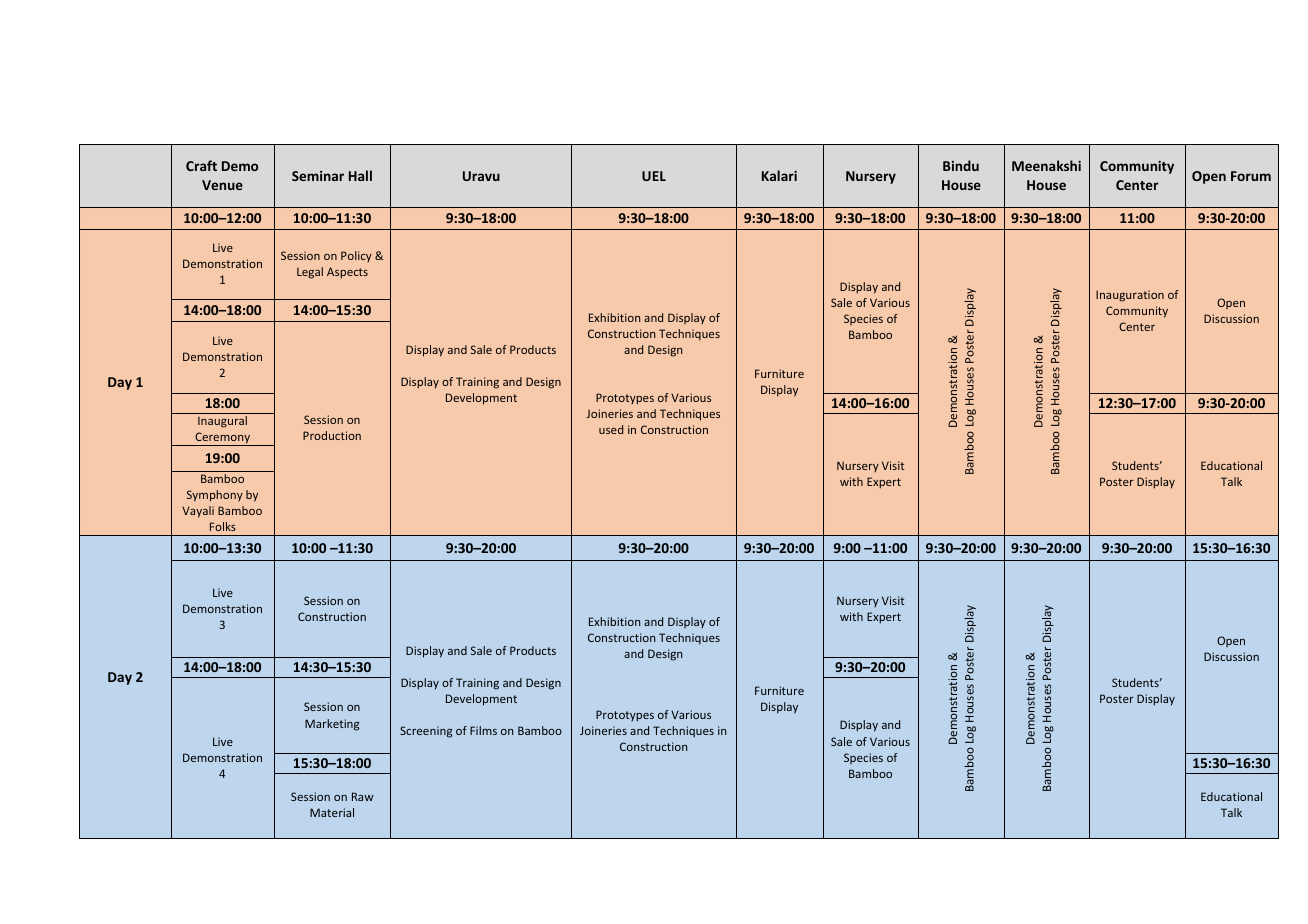  I want to click on Forum, so click(1251, 176).
